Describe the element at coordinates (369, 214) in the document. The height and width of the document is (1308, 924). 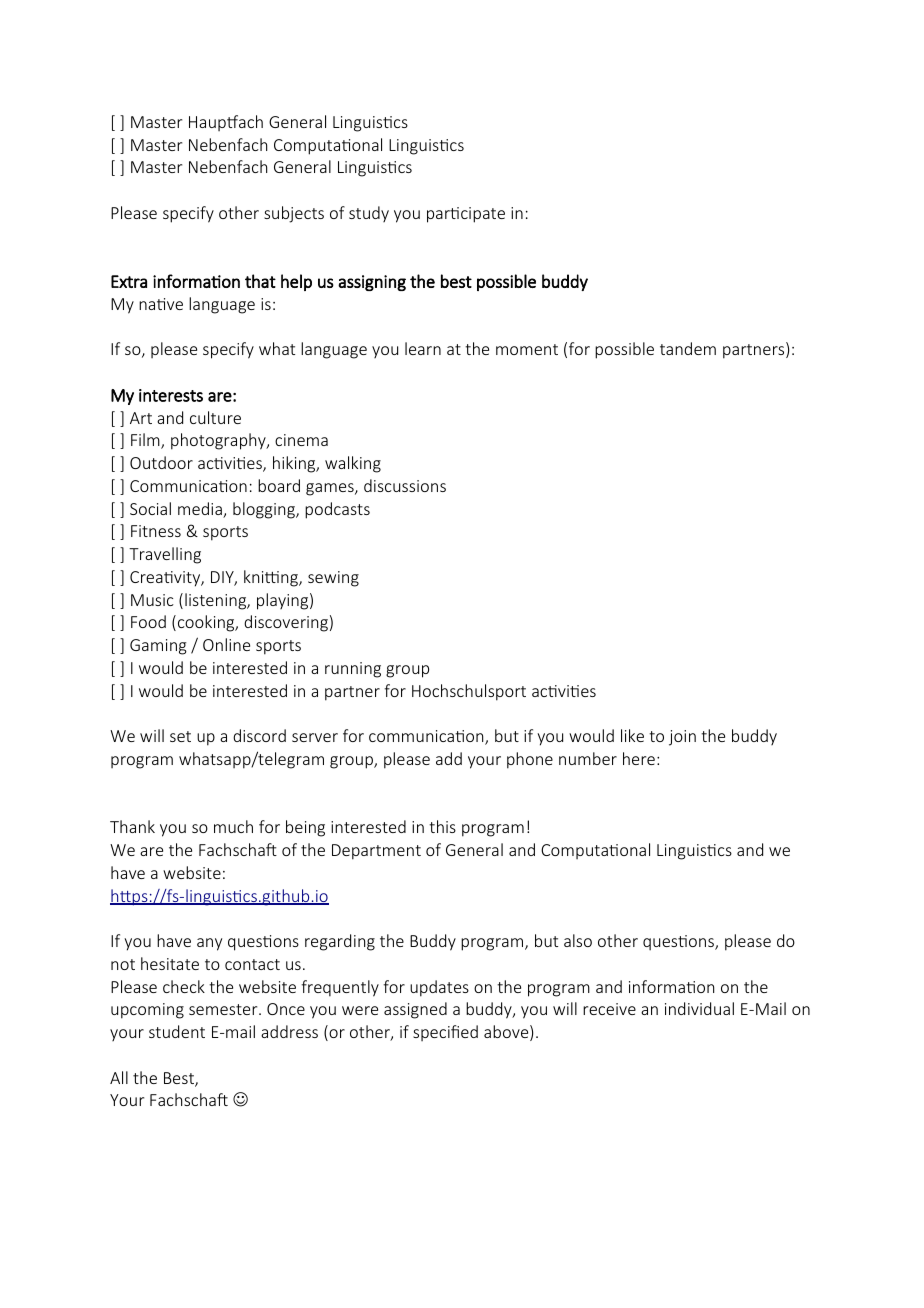
I see `study` at that location.
